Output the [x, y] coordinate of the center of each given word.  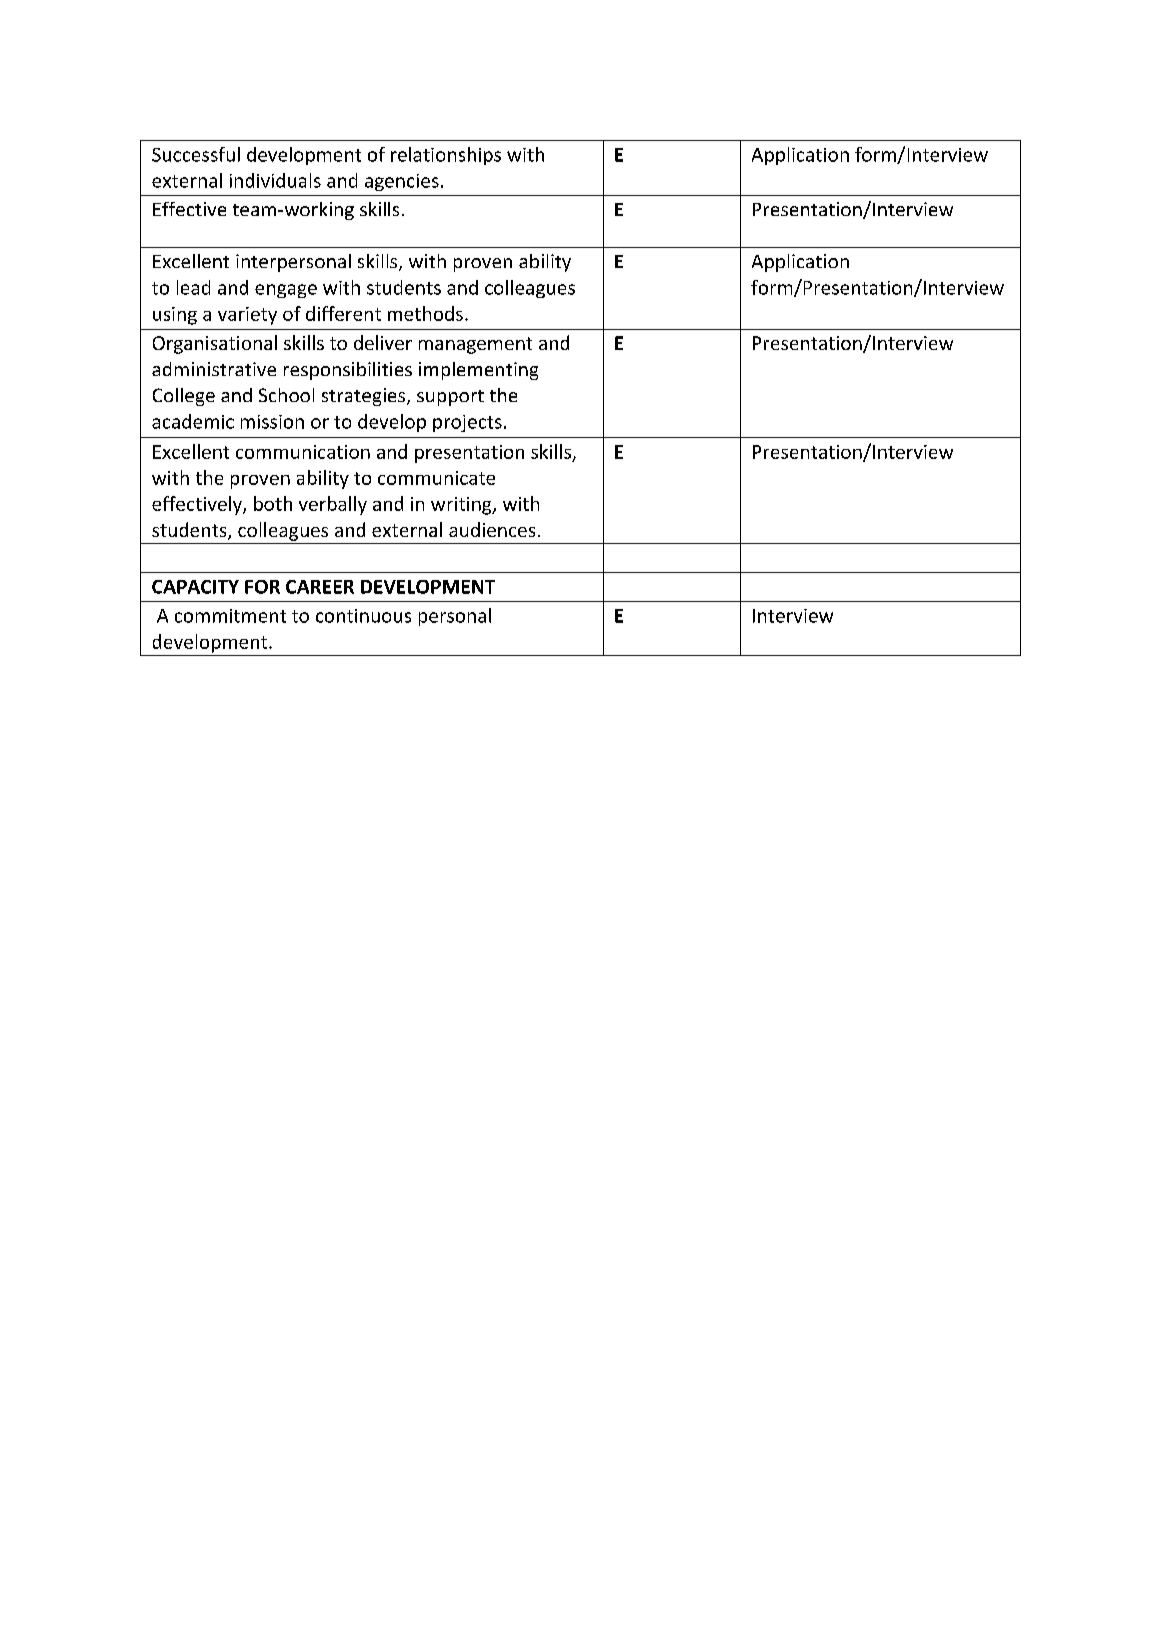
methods [425, 313]
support [450, 398]
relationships [446, 156]
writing [462, 506]
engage [286, 291]
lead [193, 287]
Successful [196, 154]
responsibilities [348, 371]
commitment [230, 616]
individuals [275, 180]
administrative [214, 369]
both [273, 503]
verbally [333, 505]
